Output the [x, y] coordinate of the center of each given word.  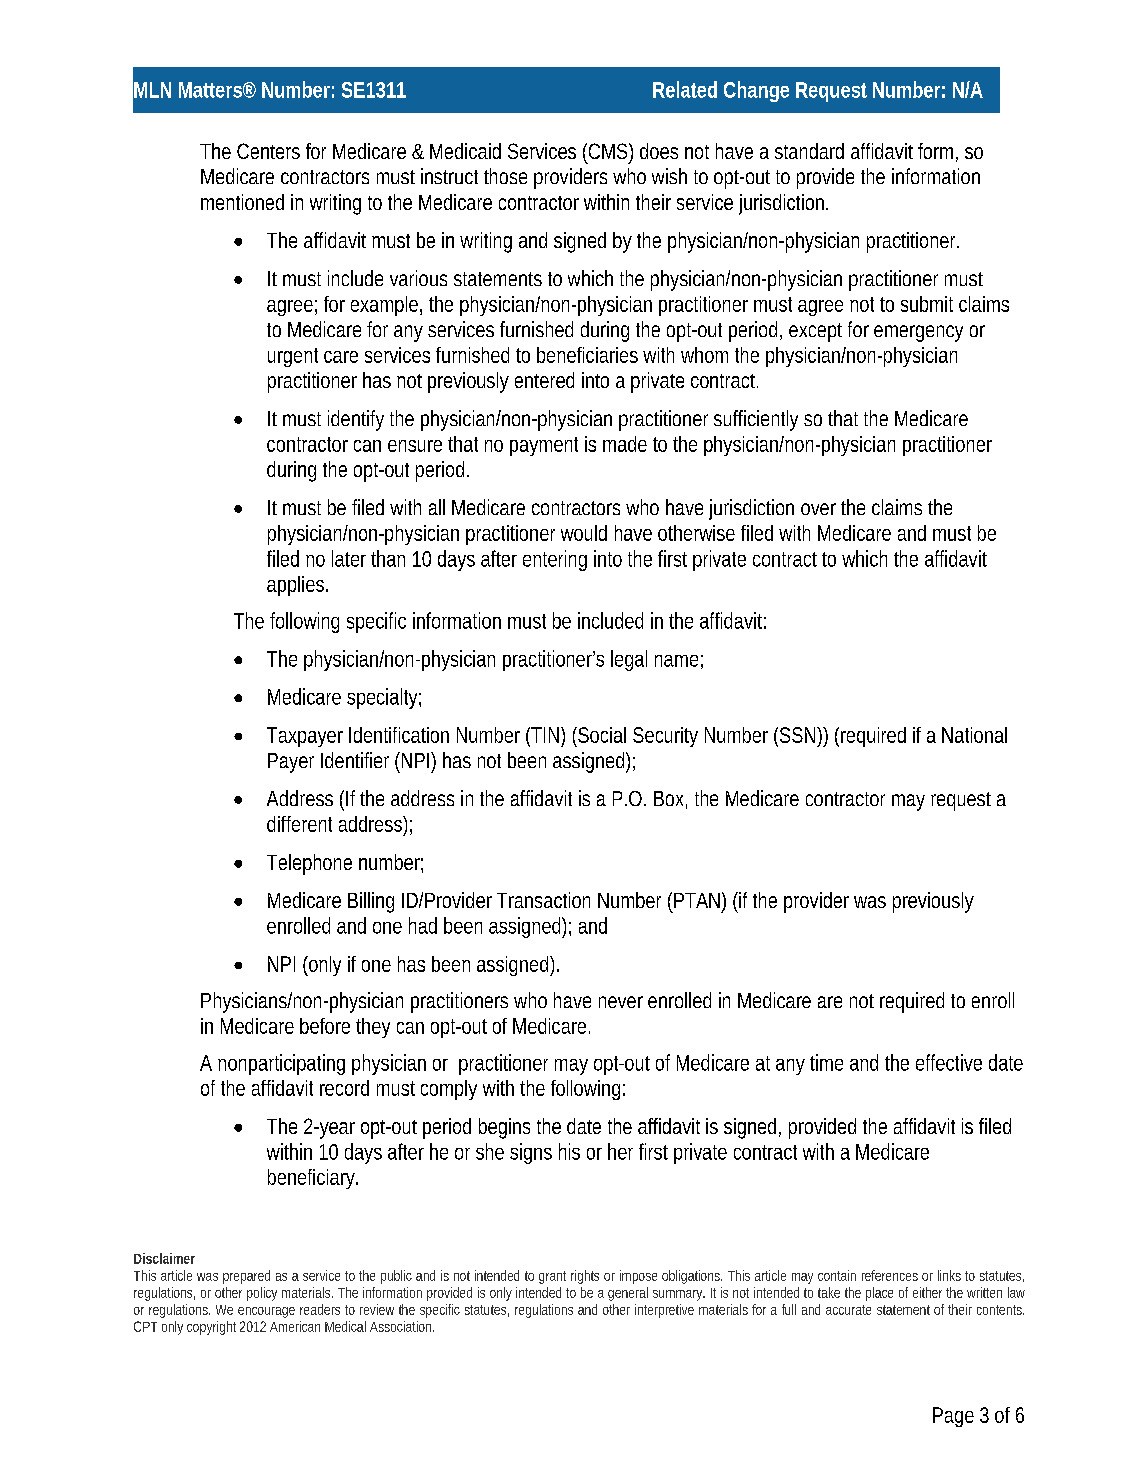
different [299, 824]
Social [601, 735]
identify [356, 420]
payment [544, 446]
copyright [211, 1328]
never [621, 1002]
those [505, 176]
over [818, 509]
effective [949, 1062]
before [325, 1026]
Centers [268, 151]
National [974, 735]
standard [809, 151]
